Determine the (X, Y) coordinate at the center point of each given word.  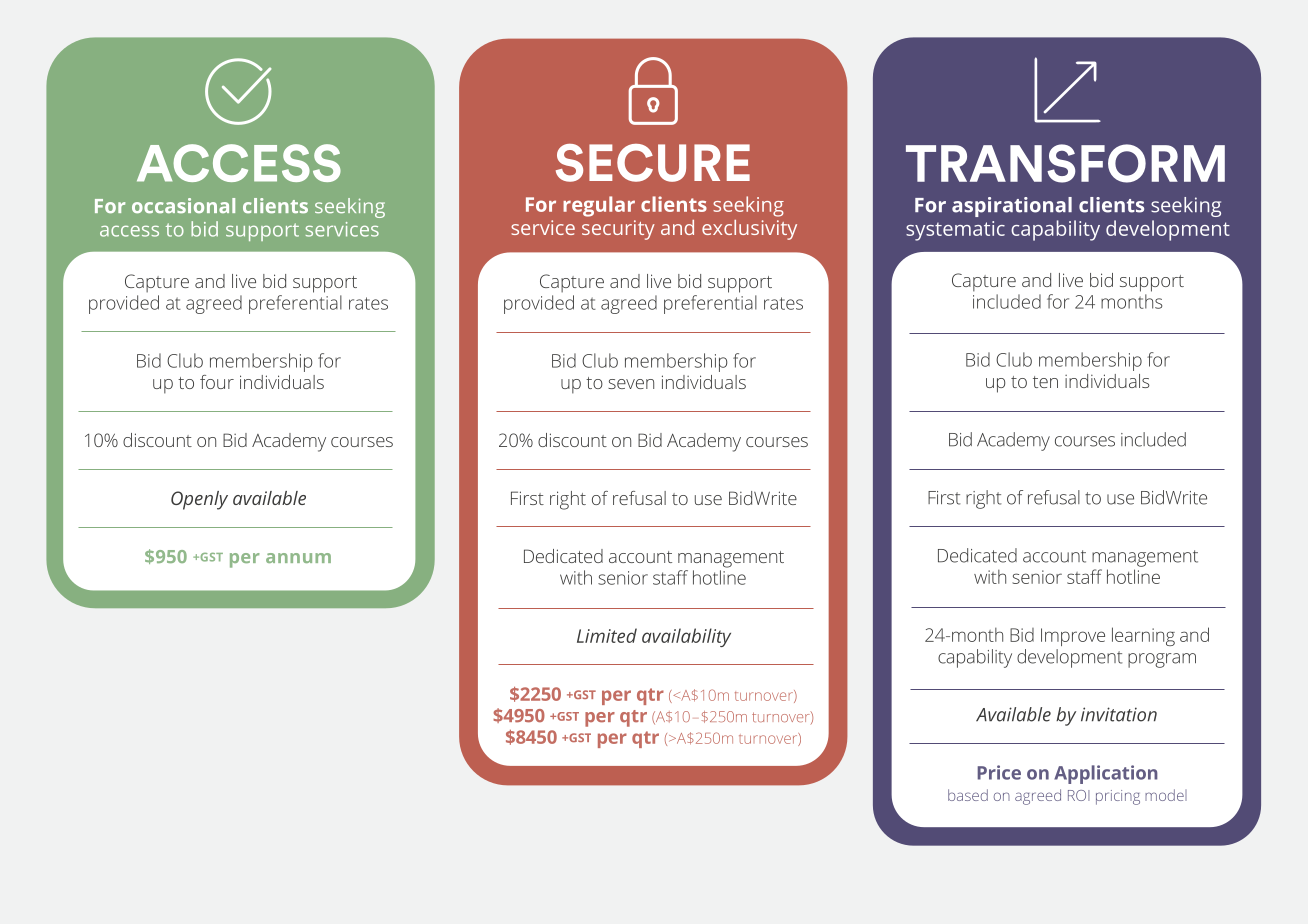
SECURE (653, 163)
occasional (183, 205)
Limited (607, 635)
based (968, 795)
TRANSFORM (1065, 163)
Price (999, 772)
